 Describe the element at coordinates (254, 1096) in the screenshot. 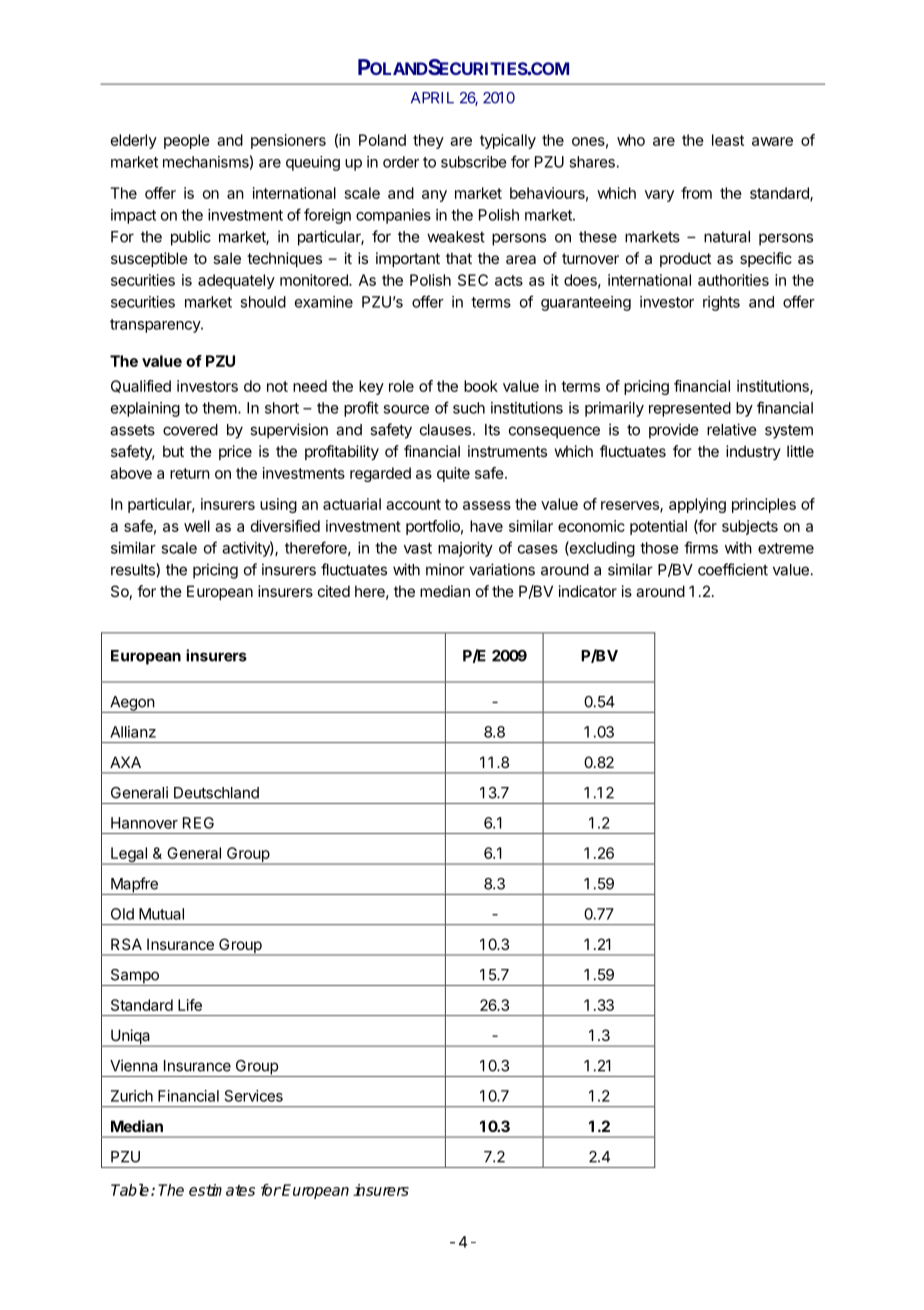

I see `Services` at that location.
